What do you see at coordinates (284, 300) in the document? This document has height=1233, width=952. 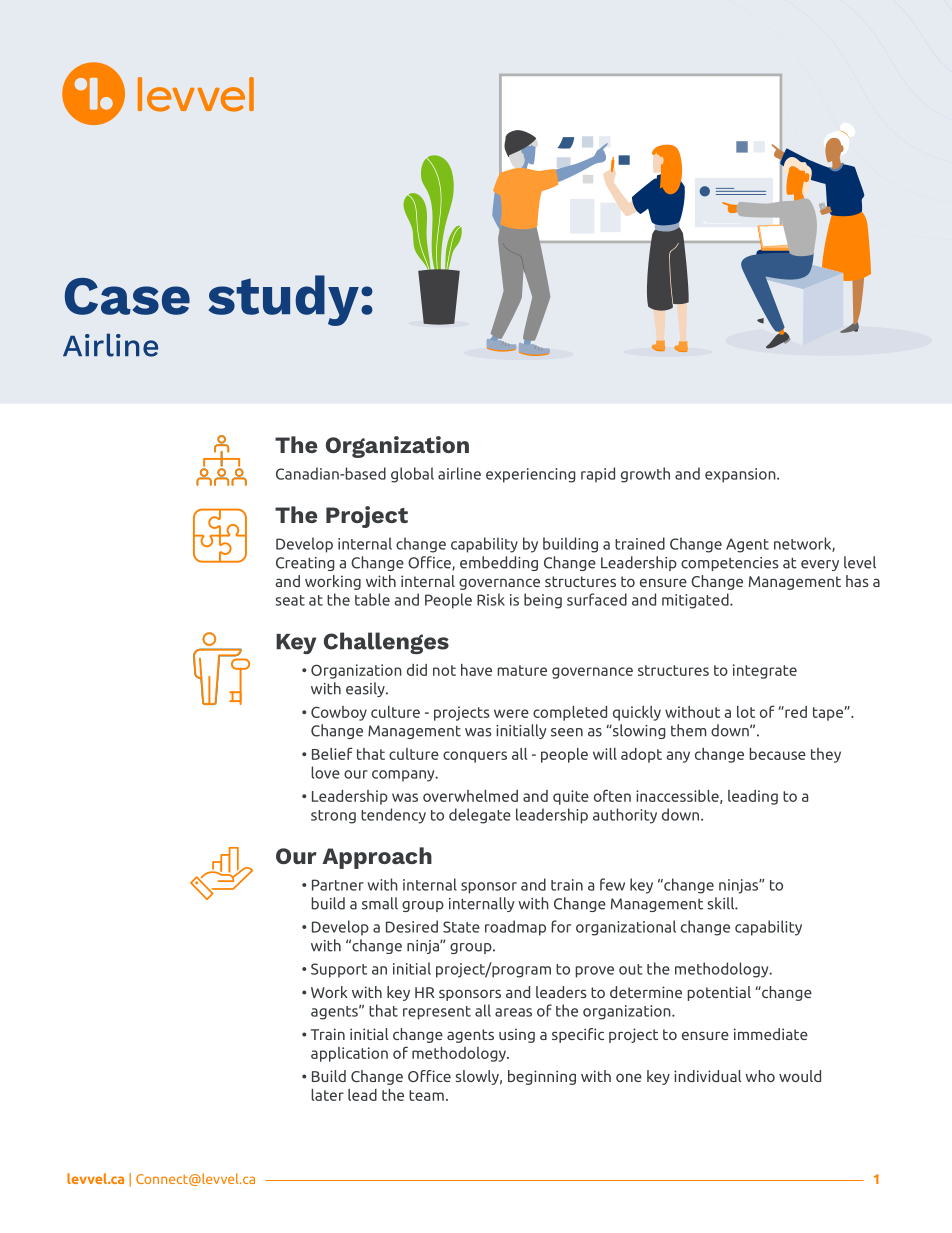 I see `study` at bounding box center [284, 300].
